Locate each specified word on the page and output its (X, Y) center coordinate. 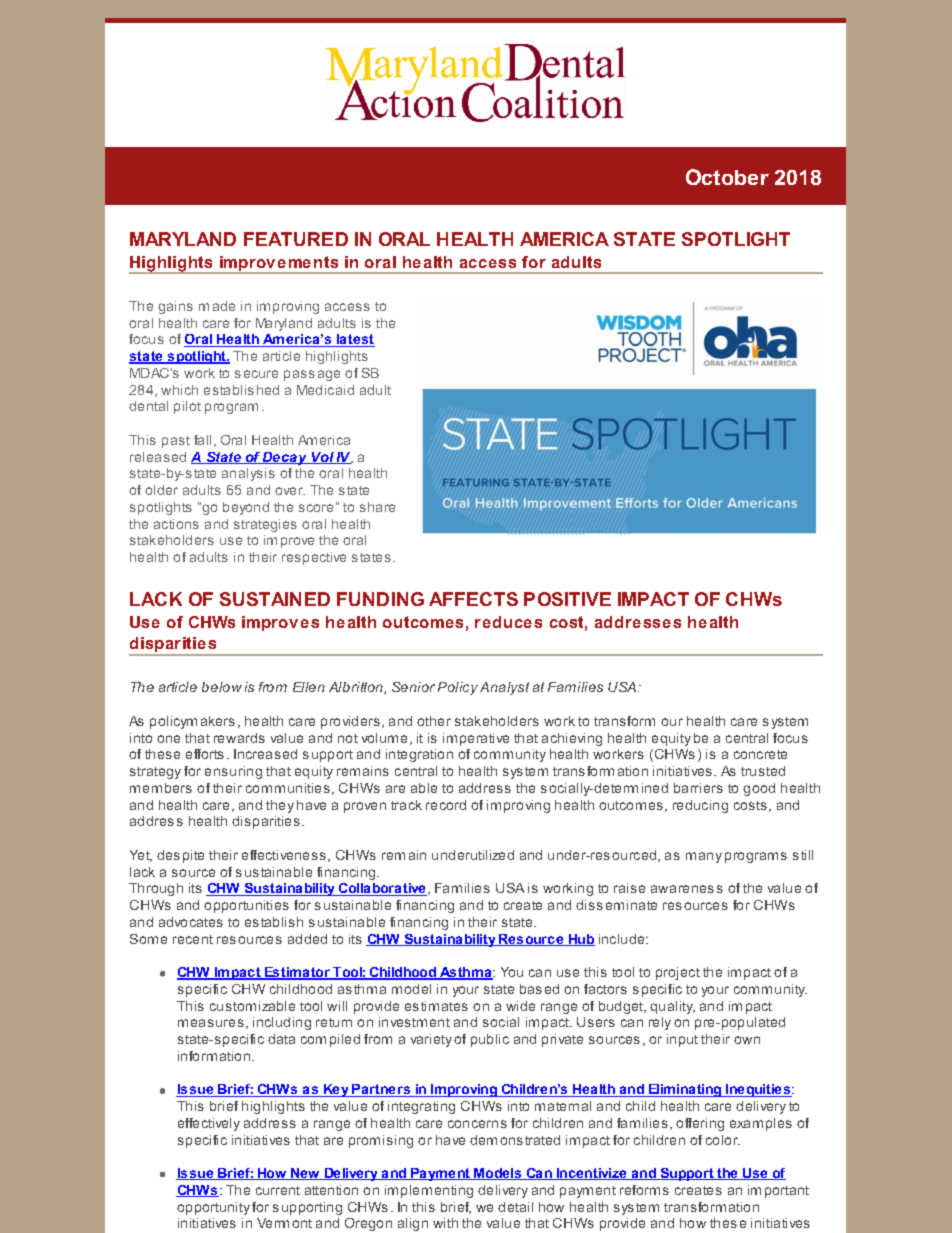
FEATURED (296, 239)
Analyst (504, 688)
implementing (429, 1191)
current (278, 1190)
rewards (239, 738)
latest (354, 340)
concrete (760, 754)
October (727, 177)
